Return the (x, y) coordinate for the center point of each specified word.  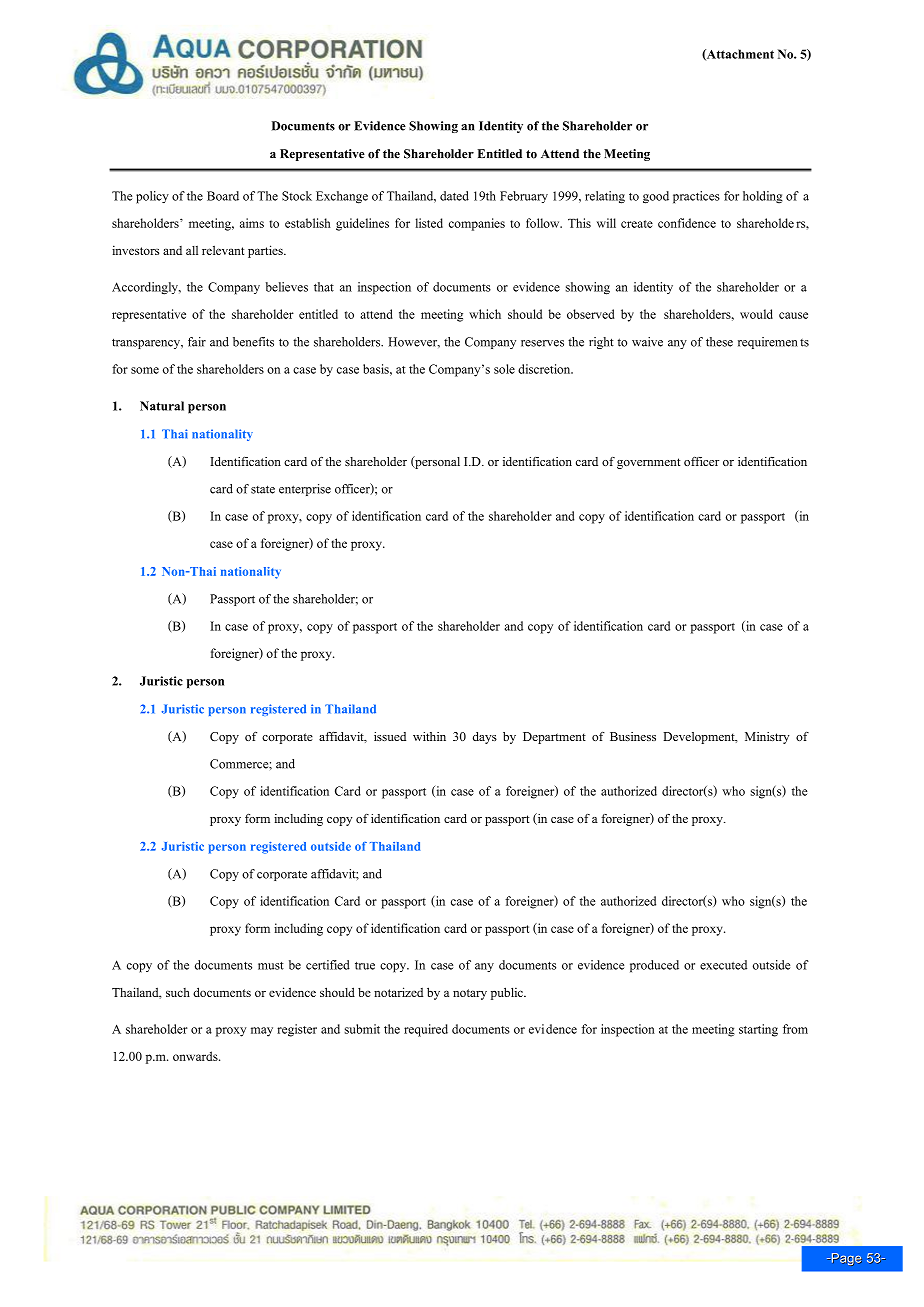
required (426, 1030)
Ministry (767, 738)
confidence (687, 223)
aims (252, 223)
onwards (196, 1056)
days (485, 738)
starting (758, 1030)
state (263, 489)
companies (477, 224)
